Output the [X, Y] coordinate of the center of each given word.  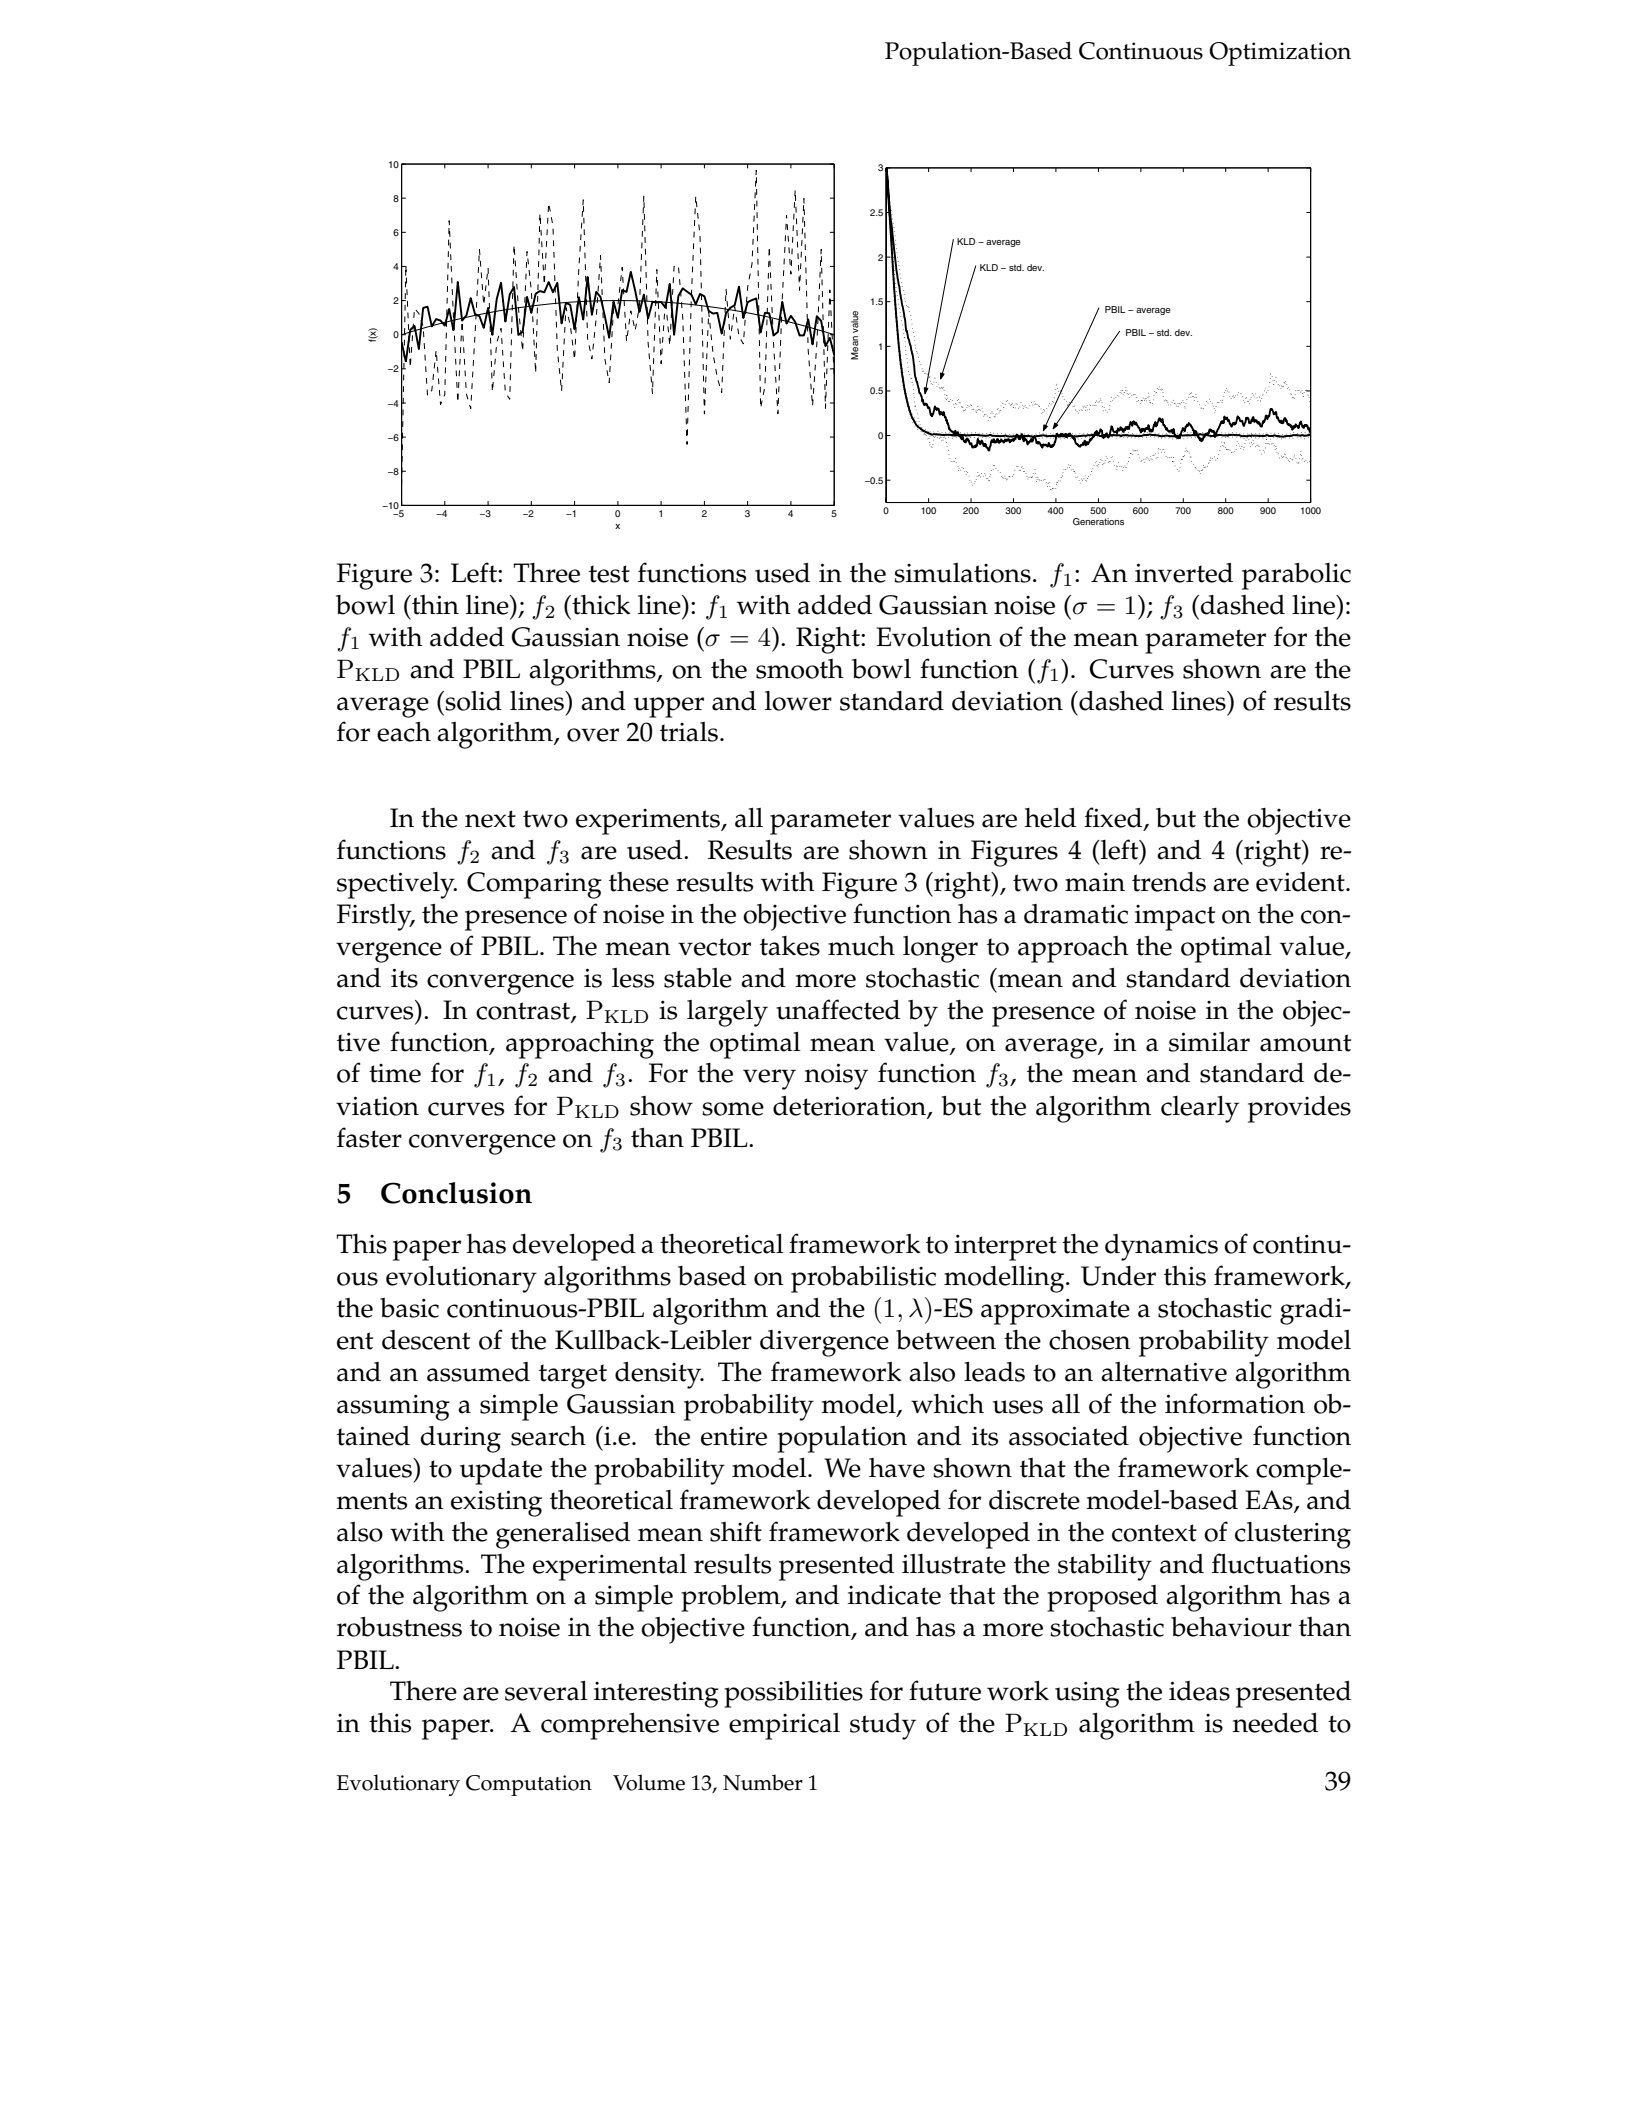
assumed [478, 1372]
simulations [962, 573]
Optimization [1280, 54]
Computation [529, 1785]
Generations [1098, 521]
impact [1175, 918]
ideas [1199, 1691]
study [883, 1726]
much [861, 945]
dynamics [1161, 1247]
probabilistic [863, 1279]
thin [434, 605]
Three [546, 573]
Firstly [375, 917]
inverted [1184, 573]
